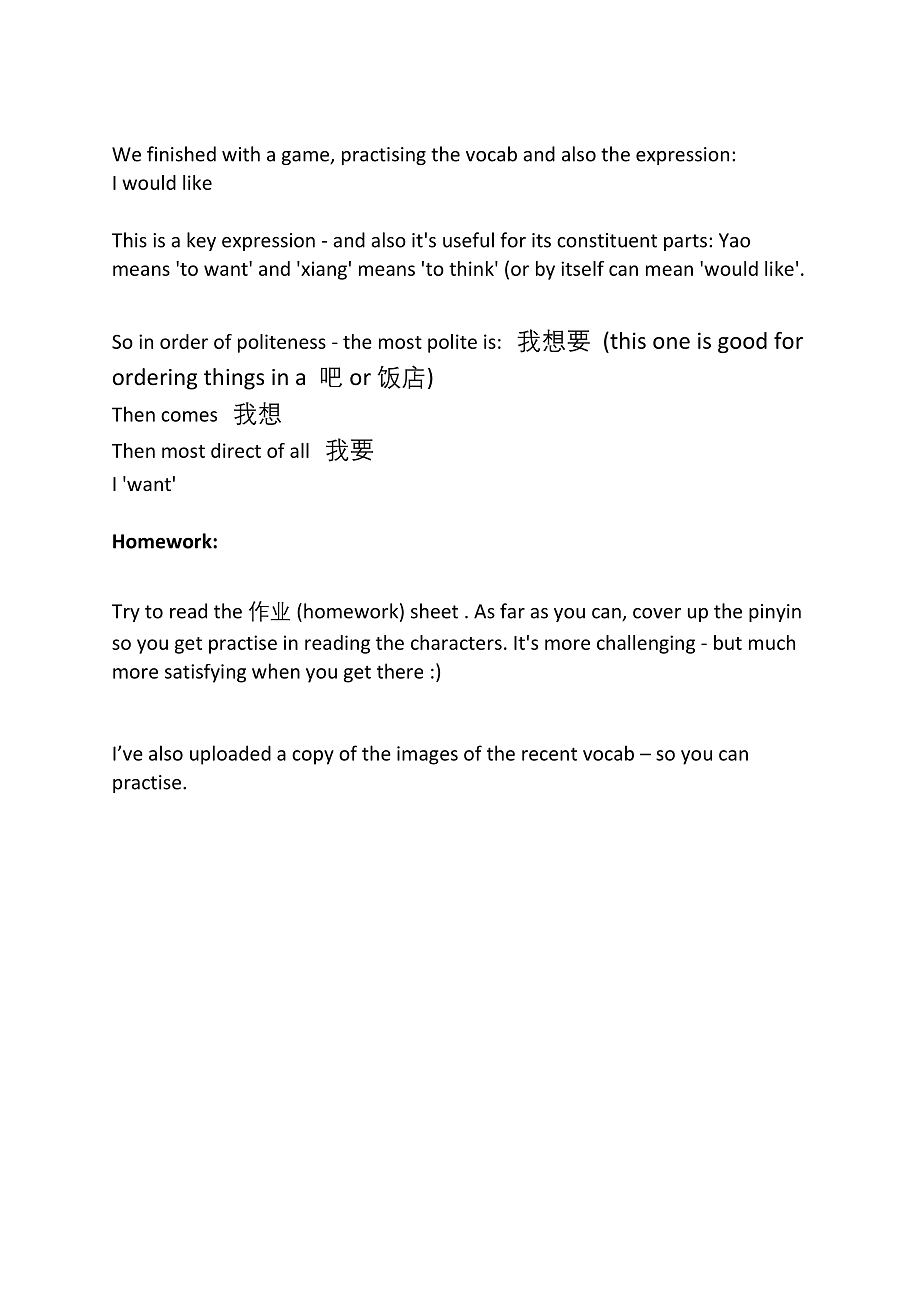  Describe the element at coordinates (434, 611) in the screenshot. I see `sheet` at that location.
